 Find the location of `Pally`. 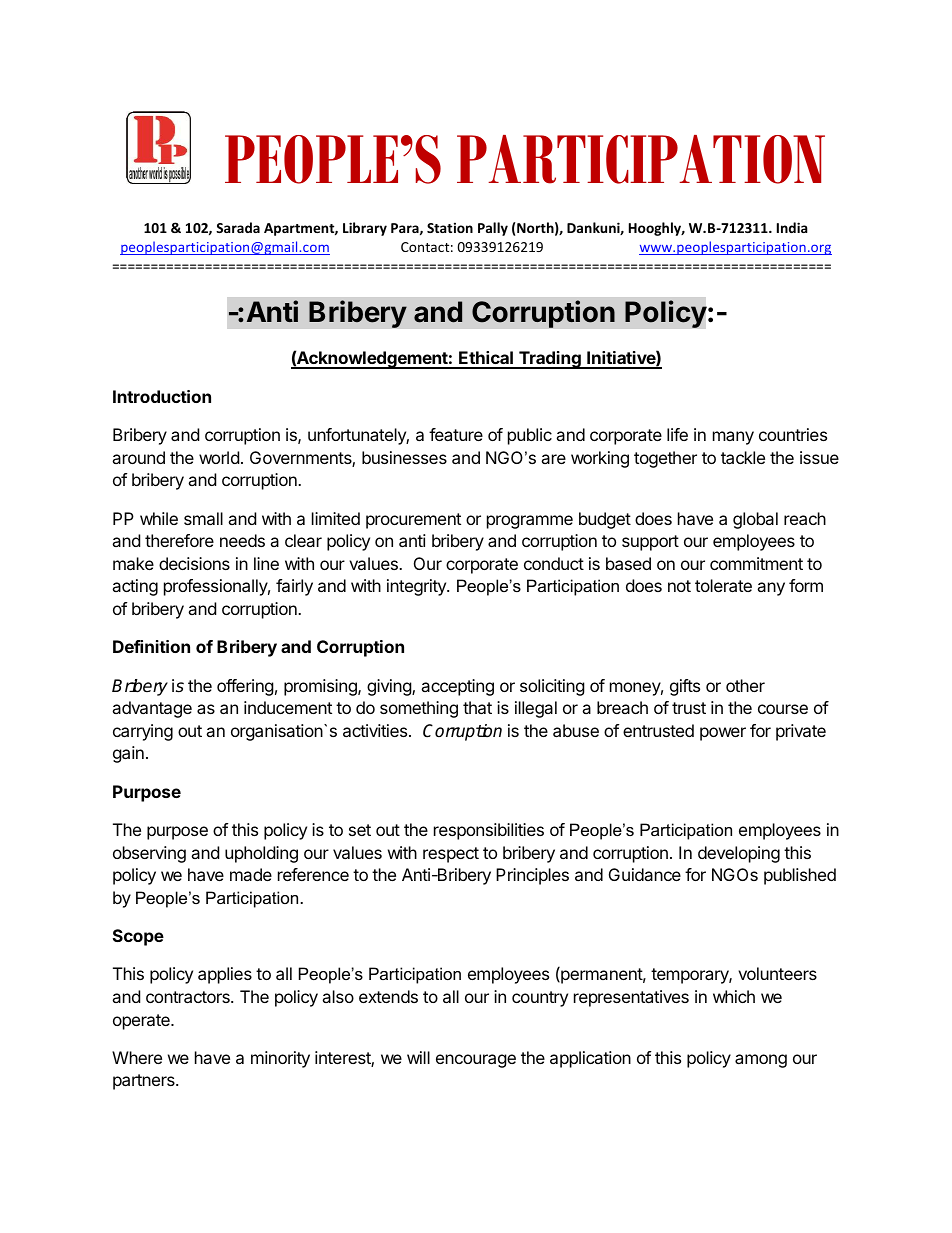

Pally is located at coordinates (493, 229).
